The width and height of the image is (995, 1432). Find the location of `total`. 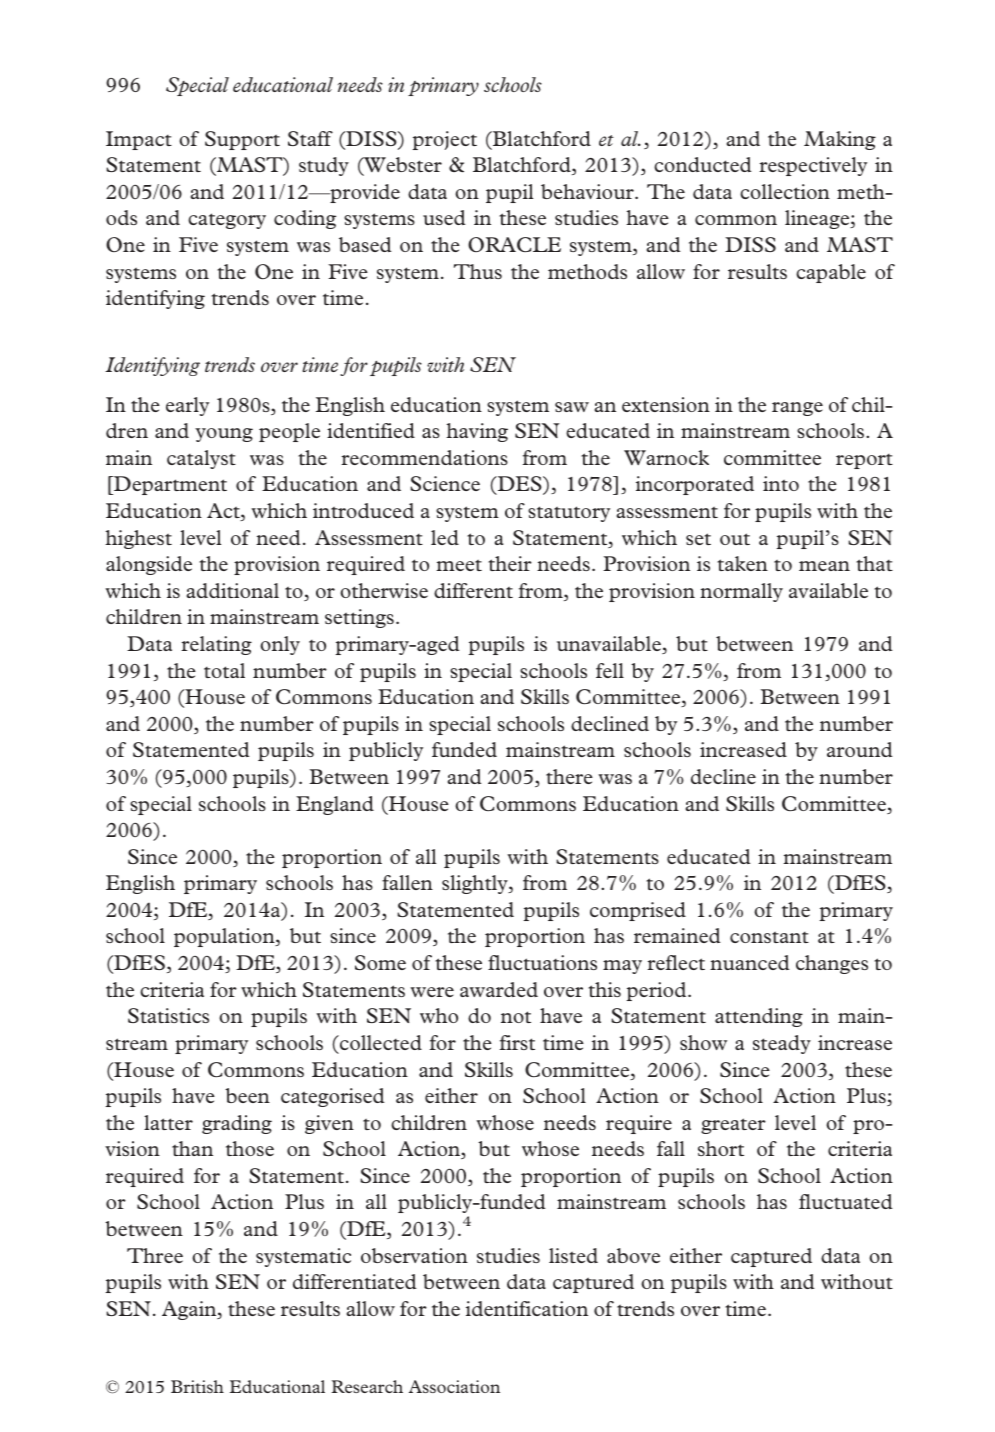

total is located at coordinates (224, 670).
